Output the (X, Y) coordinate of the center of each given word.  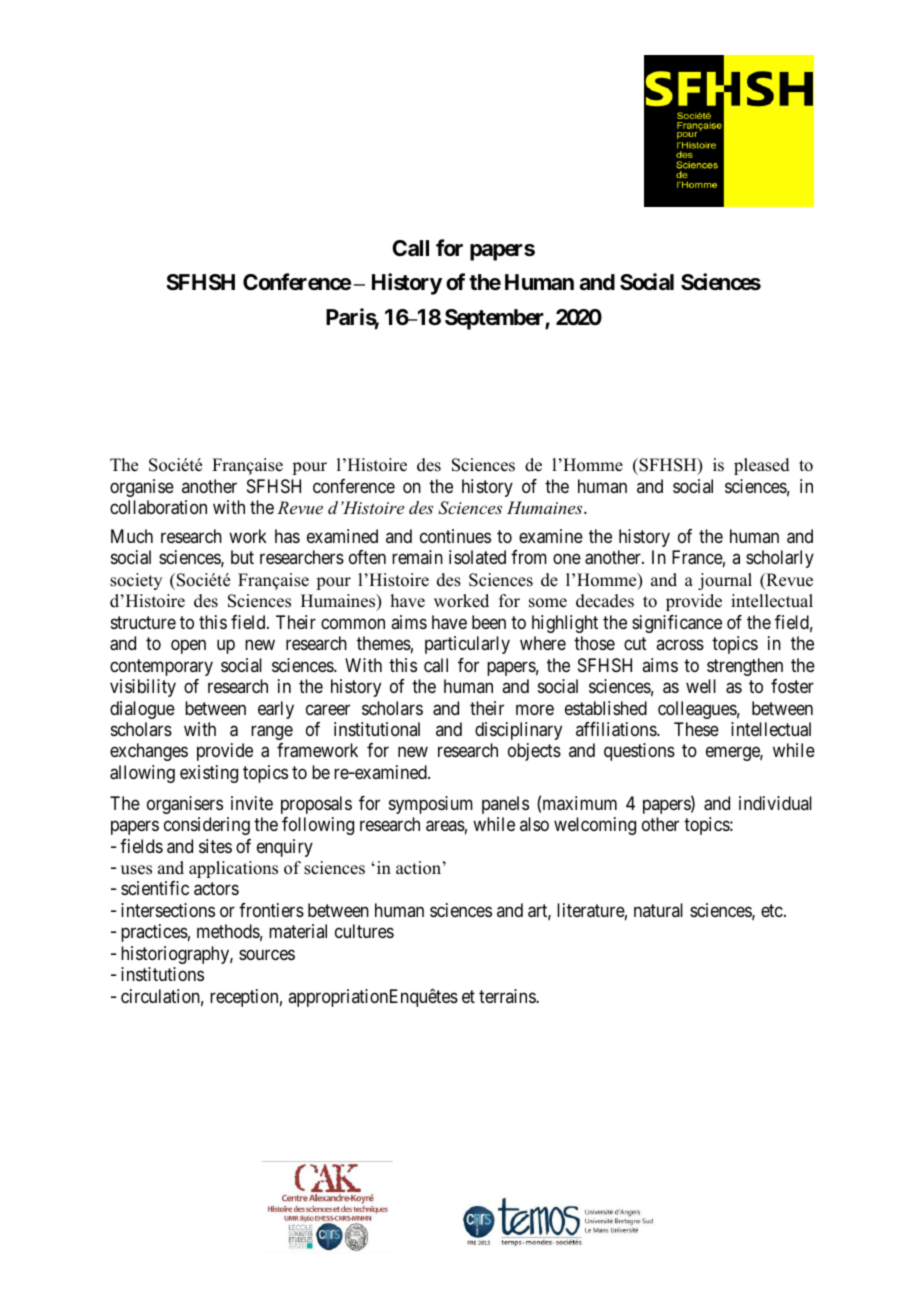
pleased (762, 466)
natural (658, 910)
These (696, 729)
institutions (162, 974)
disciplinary (518, 731)
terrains (508, 996)
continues (455, 536)
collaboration (158, 507)
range (272, 732)
